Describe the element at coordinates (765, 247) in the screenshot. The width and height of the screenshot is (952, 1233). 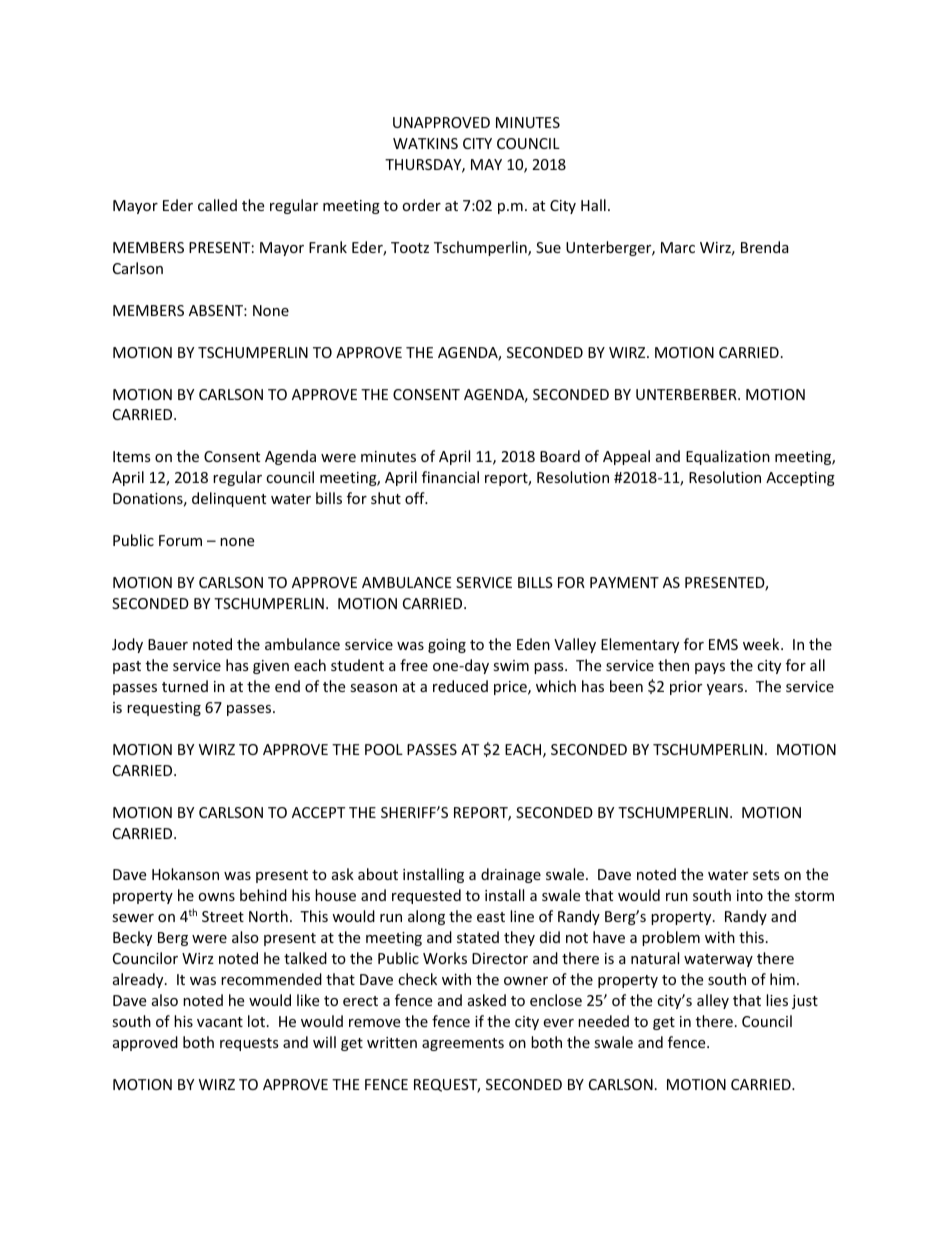
I see `Brenda` at that location.
